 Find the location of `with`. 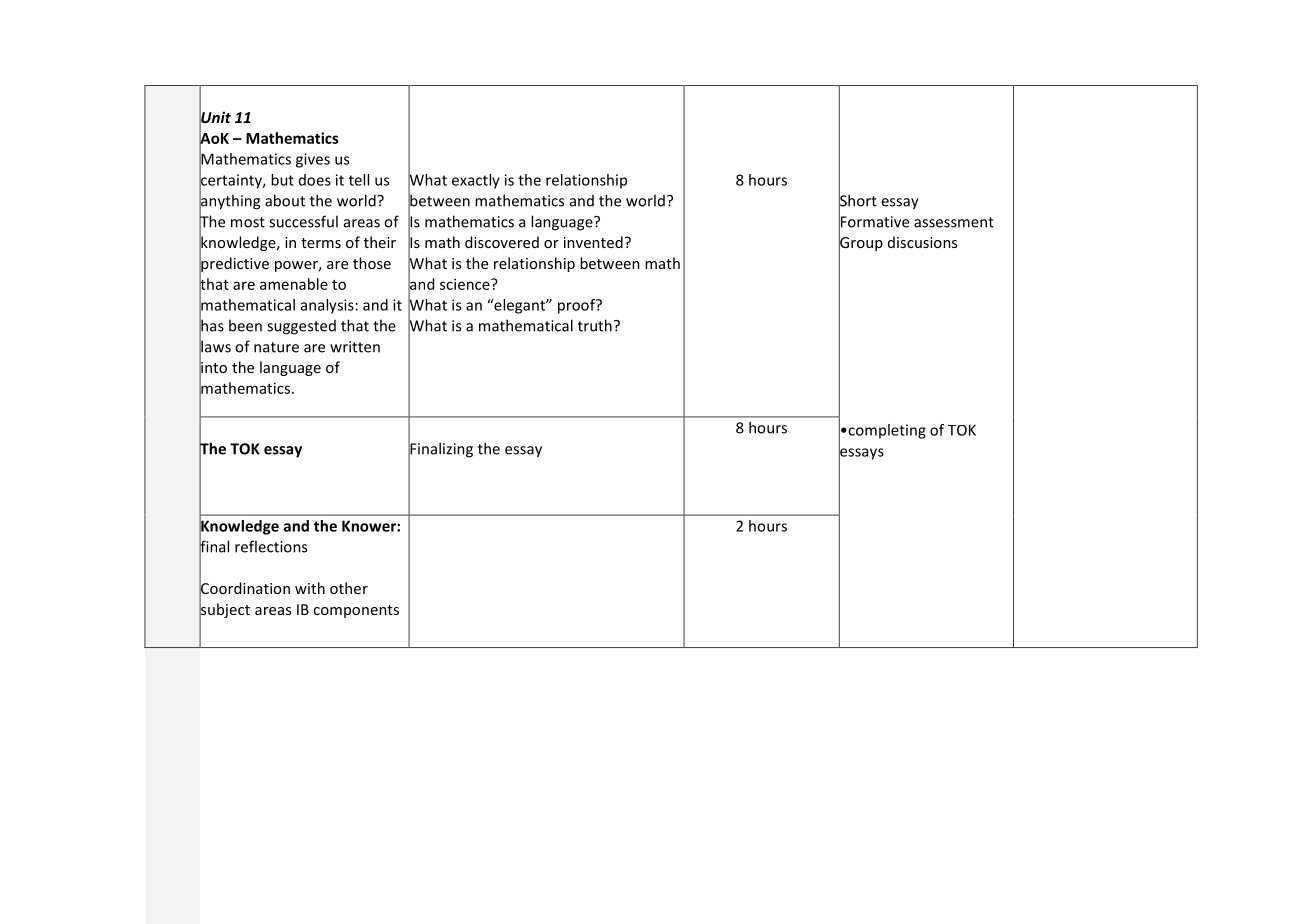

with is located at coordinates (310, 588).
